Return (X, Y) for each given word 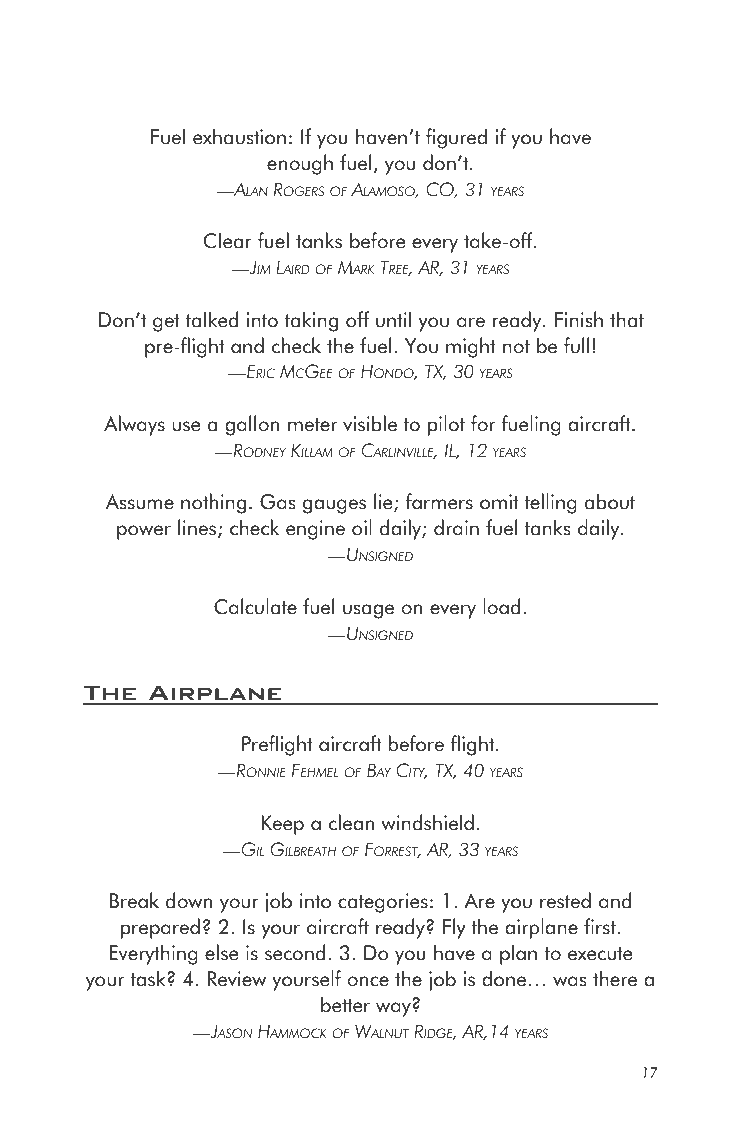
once (368, 981)
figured (456, 138)
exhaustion (239, 136)
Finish (579, 319)
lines (198, 528)
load (501, 606)
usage (368, 611)
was (570, 981)
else (221, 952)
